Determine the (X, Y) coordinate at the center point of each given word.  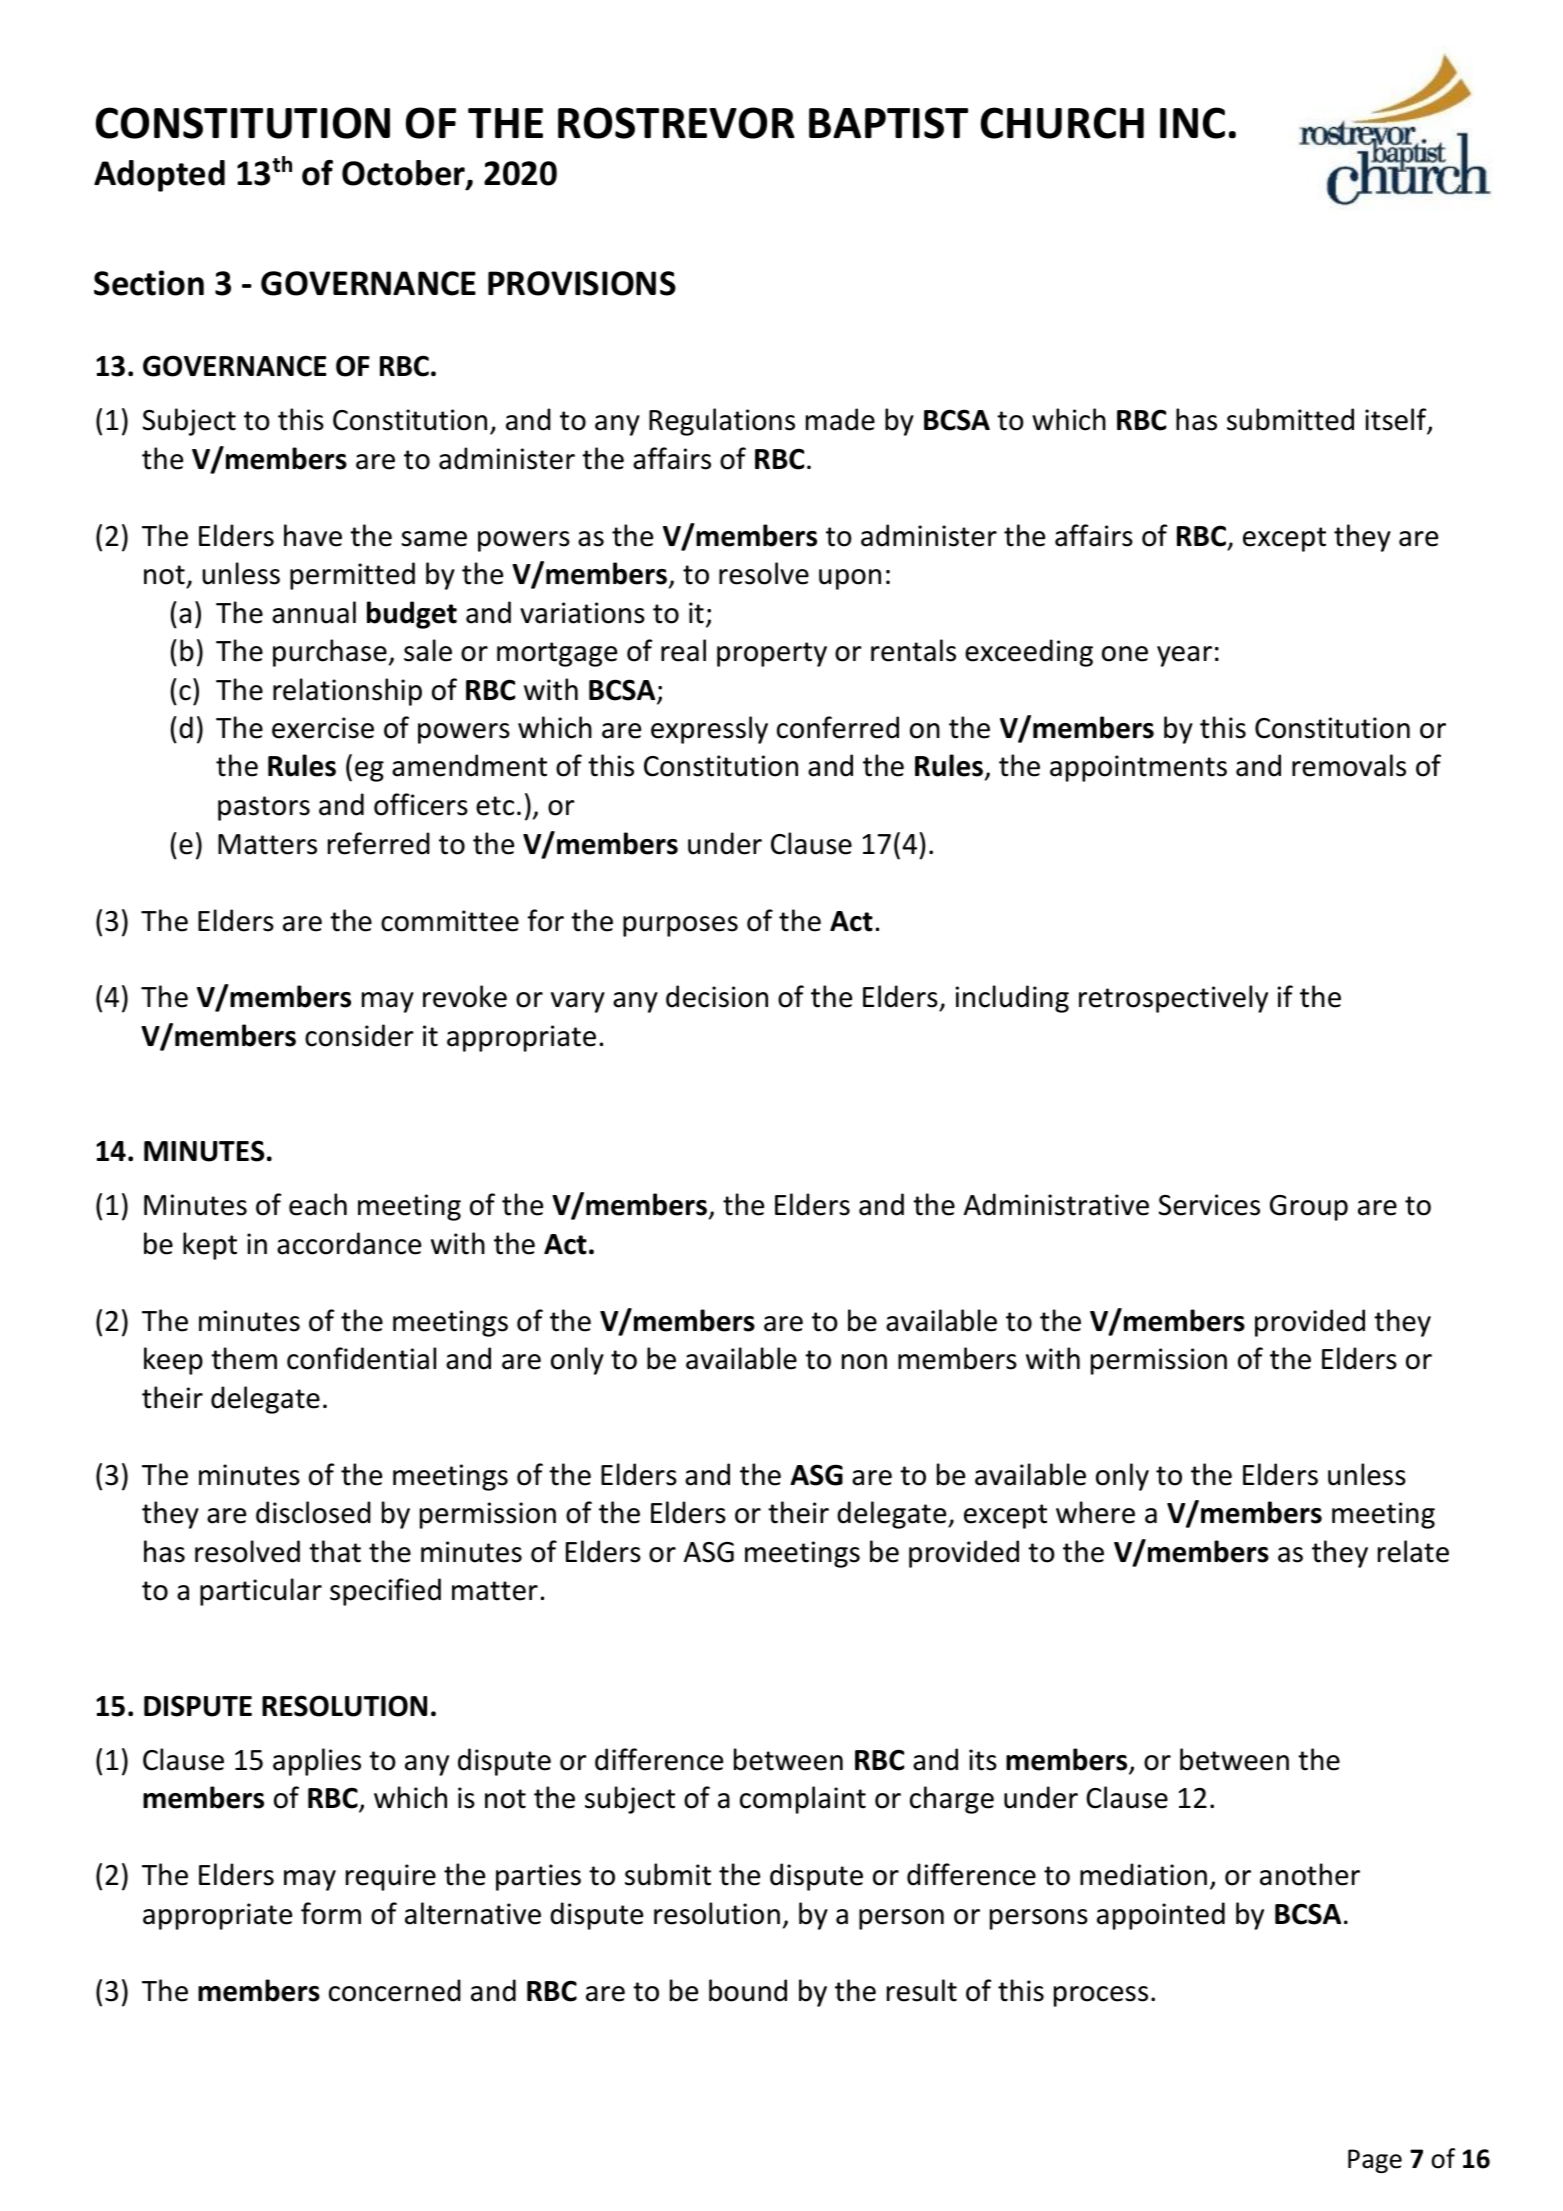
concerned (395, 1990)
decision (717, 996)
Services (1209, 1205)
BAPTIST (888, 123)
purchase (330, 653)
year (1184, 656)
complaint (803, 1800)
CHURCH (1062, 123)
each (318, 1204)
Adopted (159, 176)
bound (748, 1990)
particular (261, 1592)
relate (1413, 1551)
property (772, 654)
